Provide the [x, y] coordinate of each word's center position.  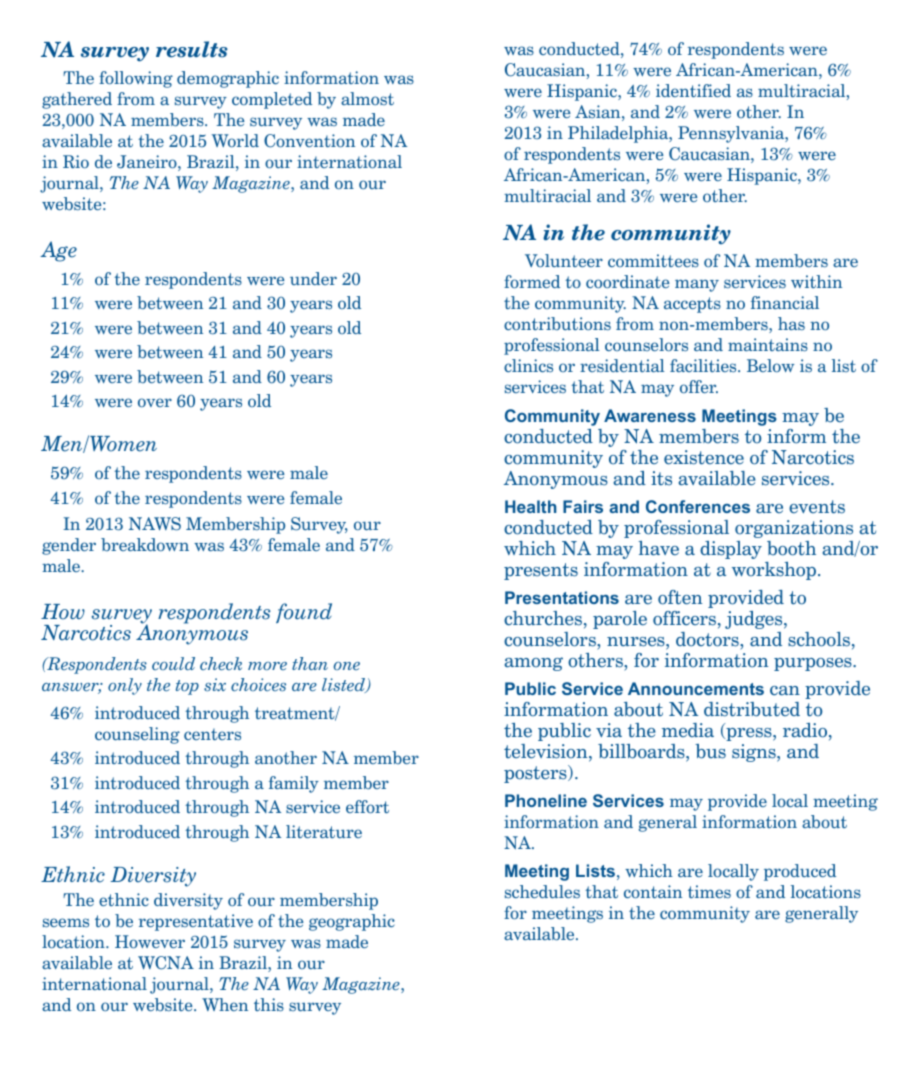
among [533, 664]
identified [693, 90]
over [155, 402]
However [150, 941]
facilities [704, 365]
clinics [528, 365]
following [136, 79]
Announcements [696, 688]
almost [367, 98]
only [125, 686]
